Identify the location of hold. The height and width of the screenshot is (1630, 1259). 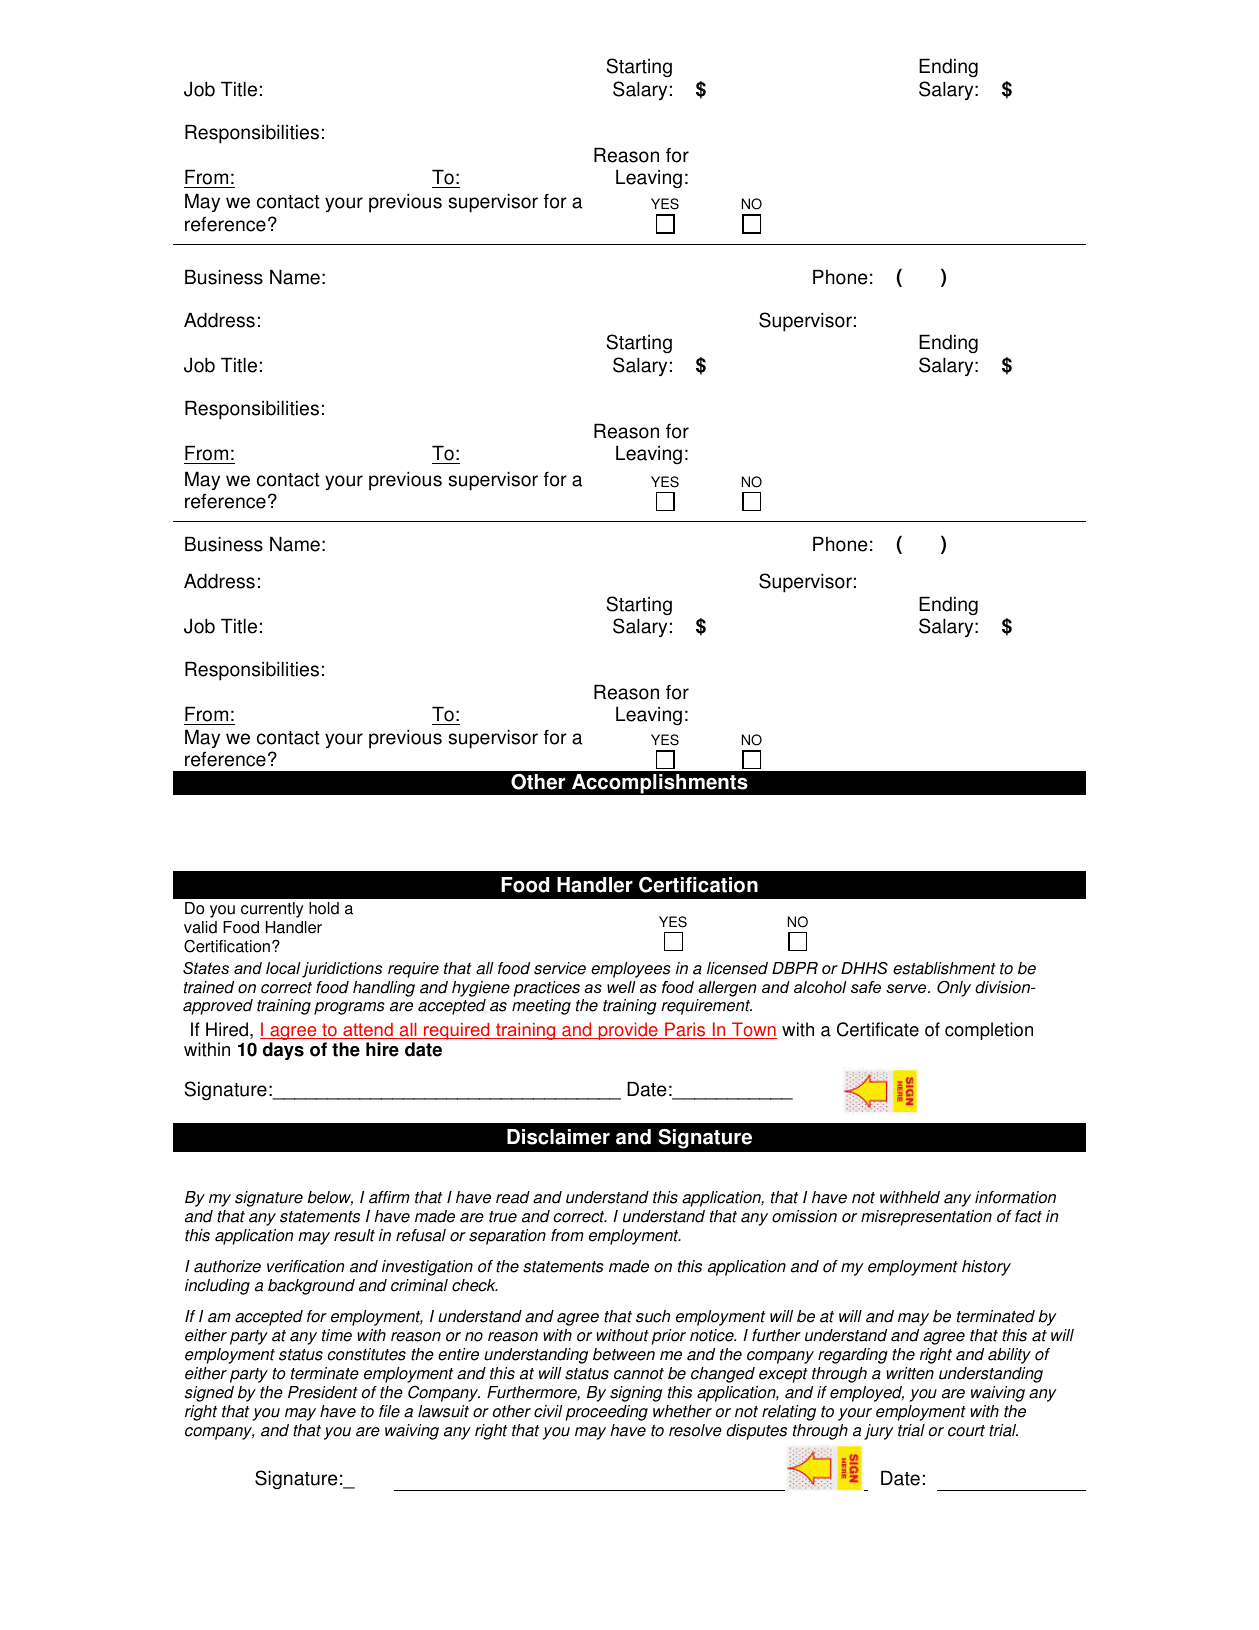
(324, 908).
